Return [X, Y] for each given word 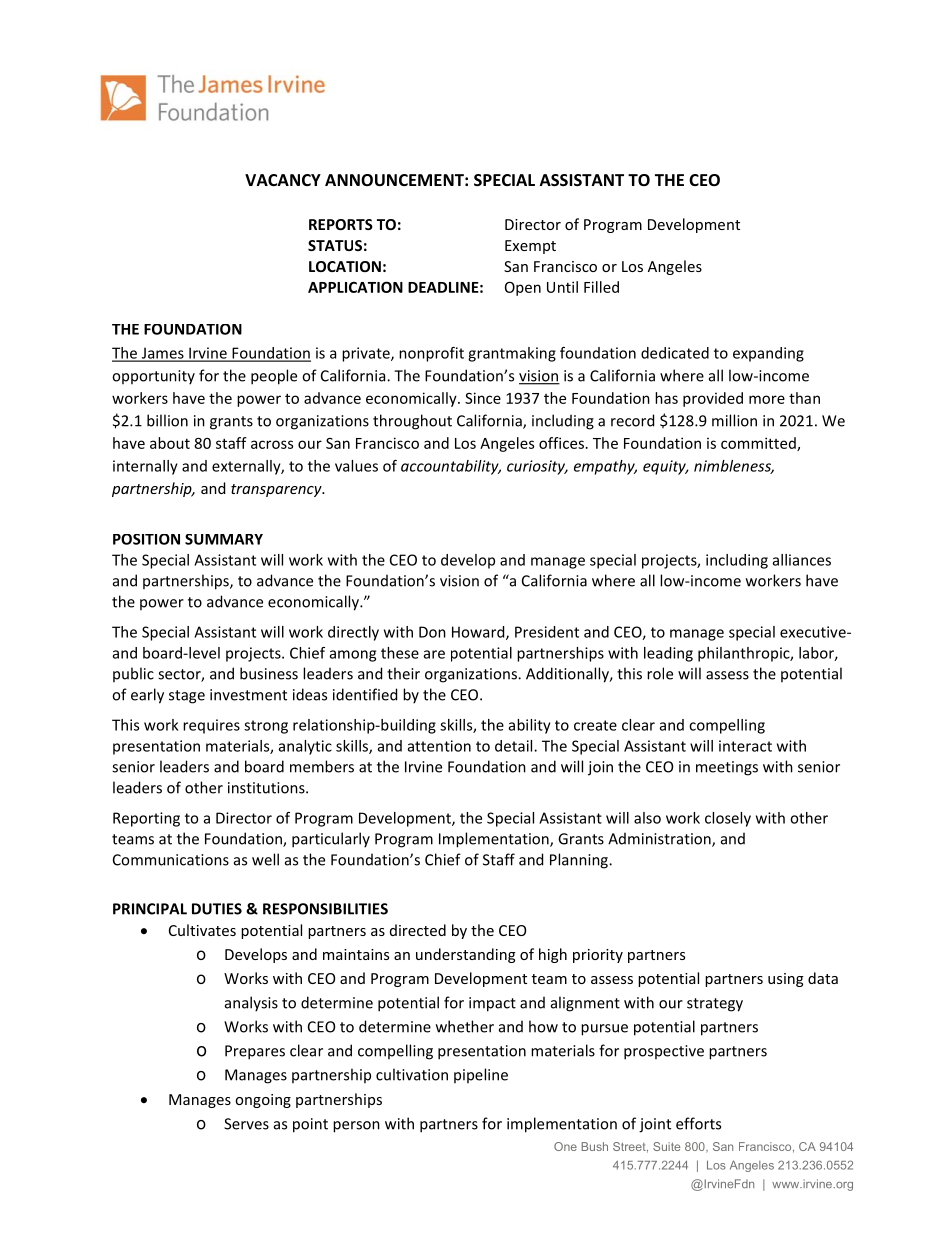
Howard [479, 633]
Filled [601, 287]
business [269, 673]
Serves [246, 1124]
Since [483, 398]
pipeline [481, 1075]
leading [668, 654]
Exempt [530, 247]
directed [418, 930]
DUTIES [217, 909]
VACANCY [283, 180]
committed [759, 444]
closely [728, 819]
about [170, 443]
